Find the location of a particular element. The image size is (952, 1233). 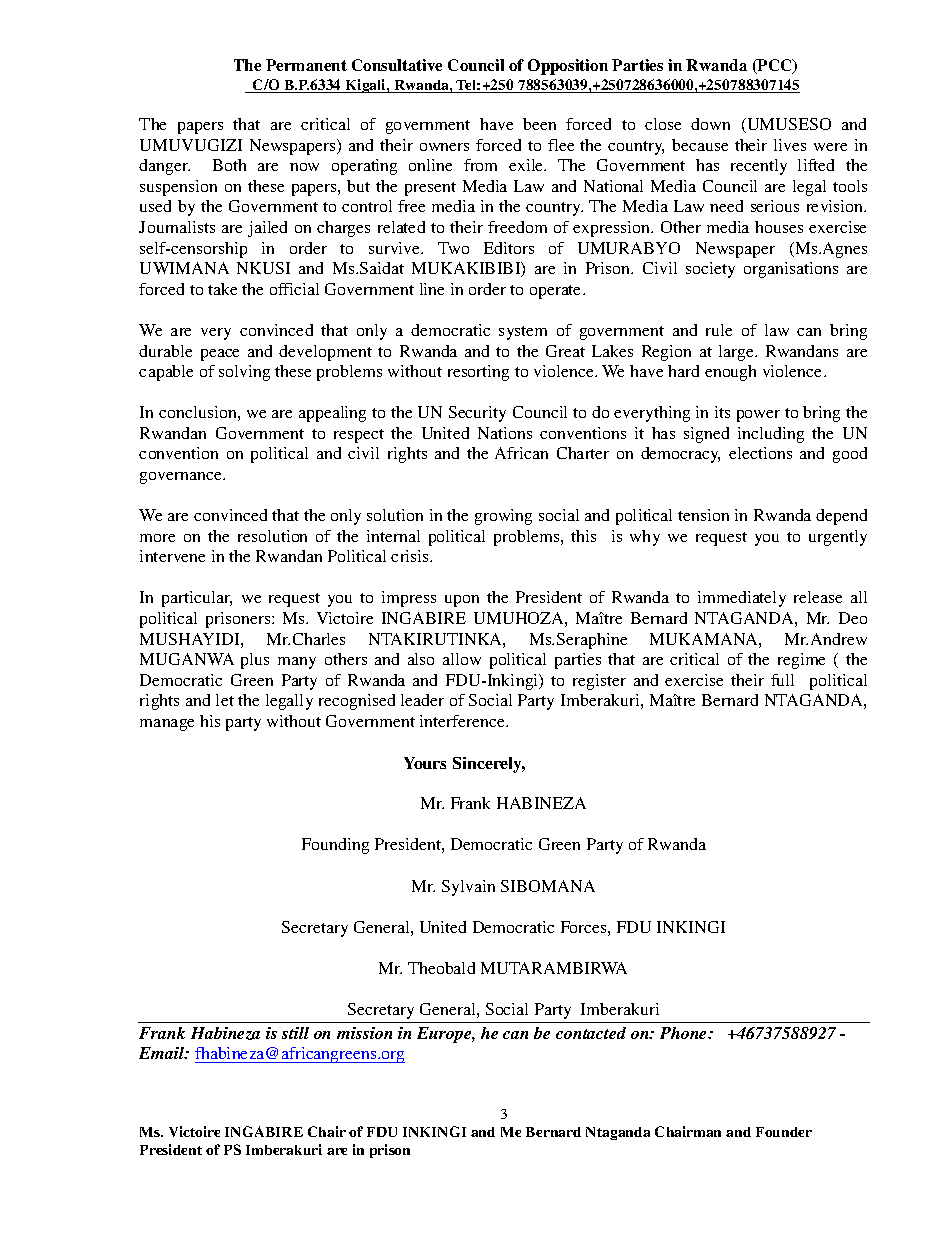

let is located at coordinates (225, 700).
